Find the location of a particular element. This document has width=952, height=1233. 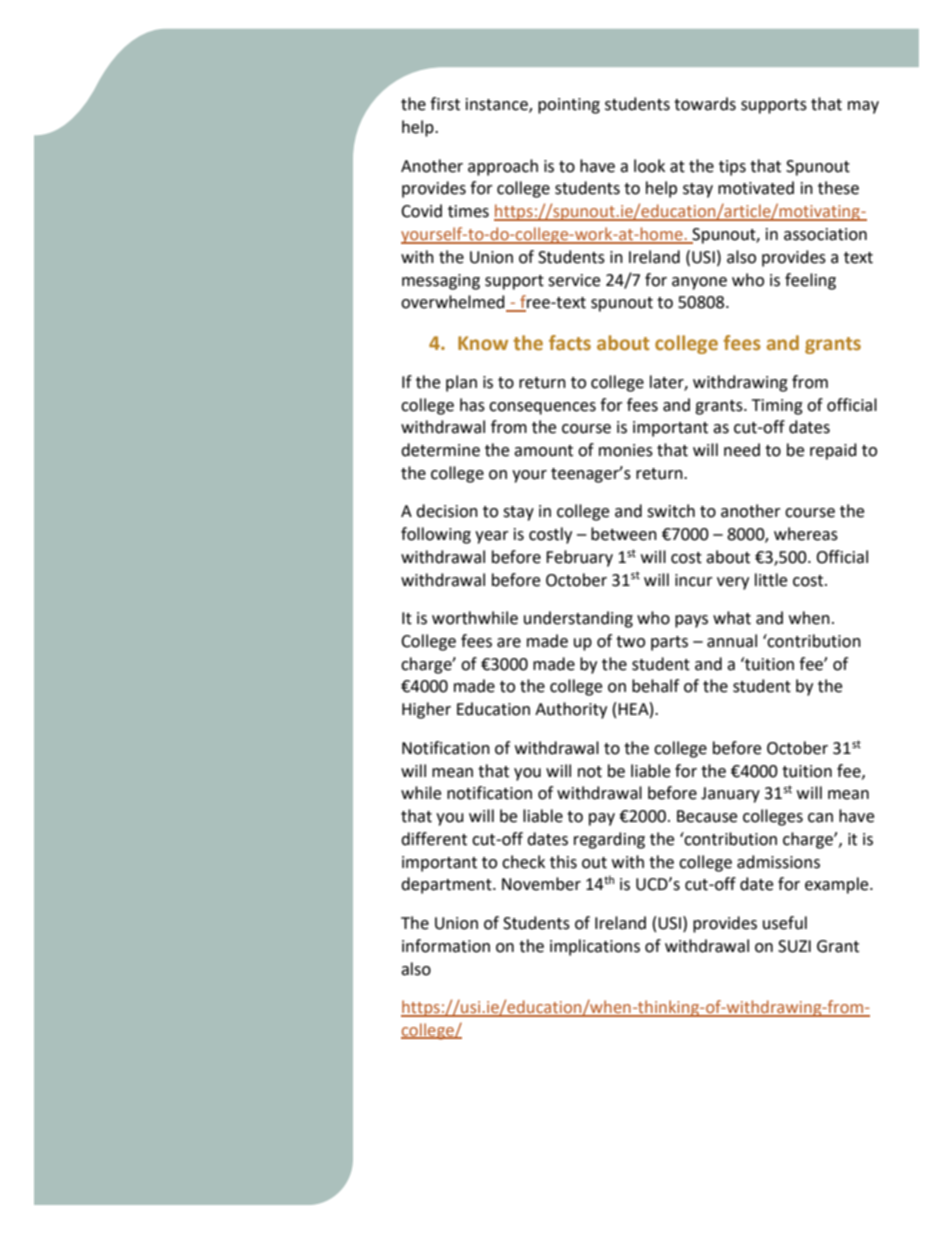

can is located at coordinates (820, 818).
